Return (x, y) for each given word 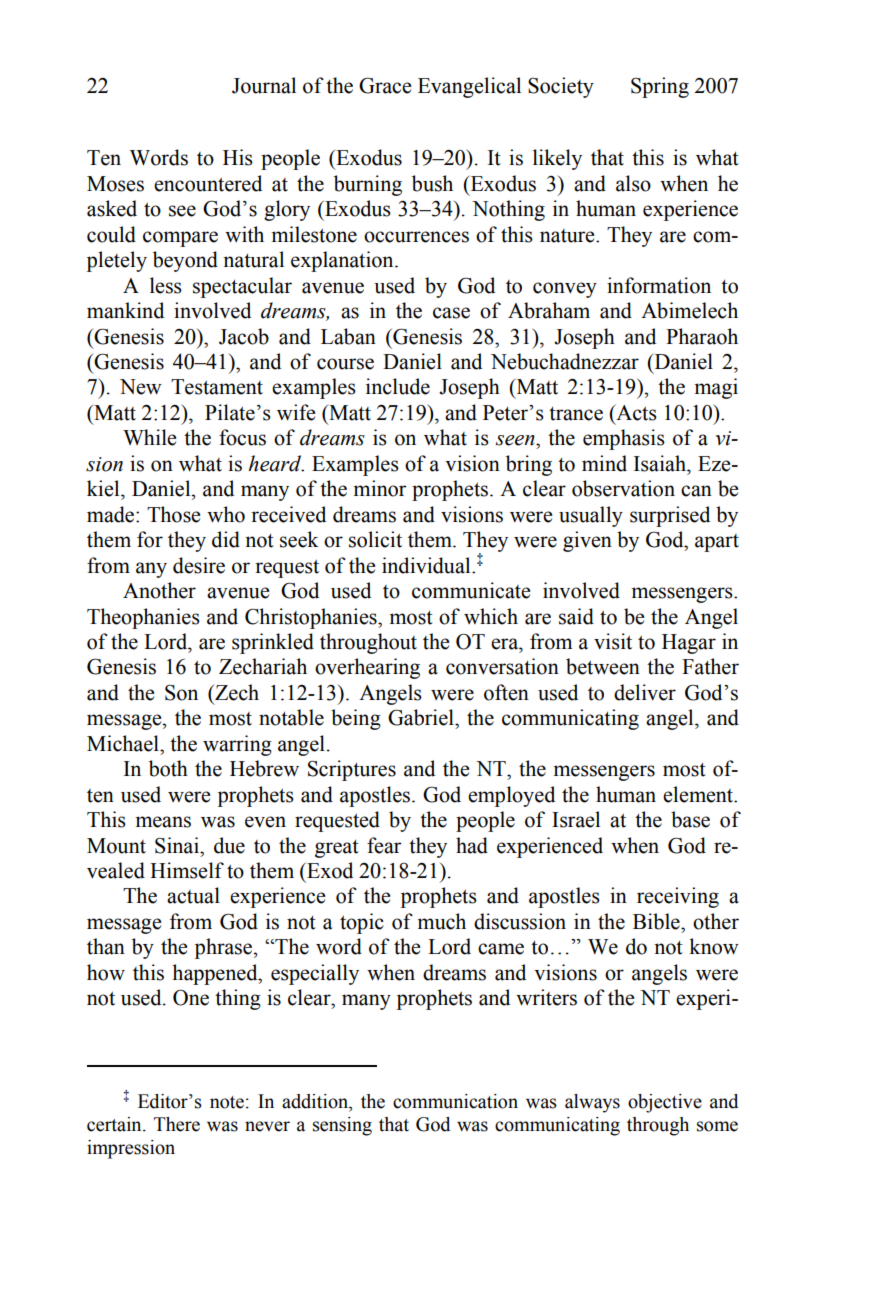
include (398, 386)
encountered (208, 183)
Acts (635, 412)
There (177, 1124)
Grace (385, 85)
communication (455, 1101)
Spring (660, 87)
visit (613, 641)
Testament (217, 387)
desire (199, 565)
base (690, 819)
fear (384, 845)
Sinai (178, 845)
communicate (471, 590)
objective (665, 1103)
